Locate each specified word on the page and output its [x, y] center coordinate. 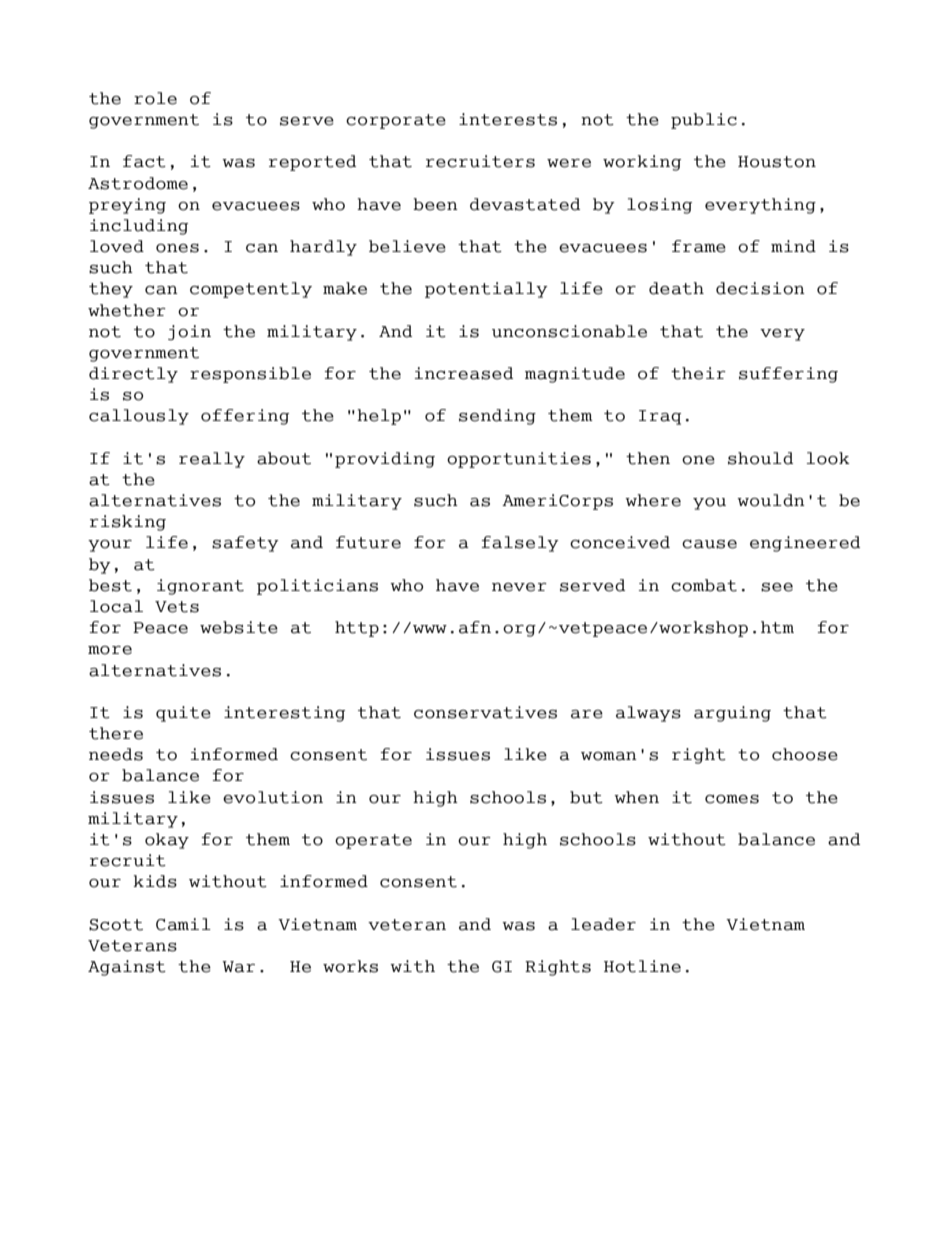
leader [603, 924]
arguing [732, 714]
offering [245, 417]
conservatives [485, 712]
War [238, 967]
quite [183, 714]
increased [463, 373]
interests [508, 119]
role [155, 98]
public [704, 121]
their [698, 373]
